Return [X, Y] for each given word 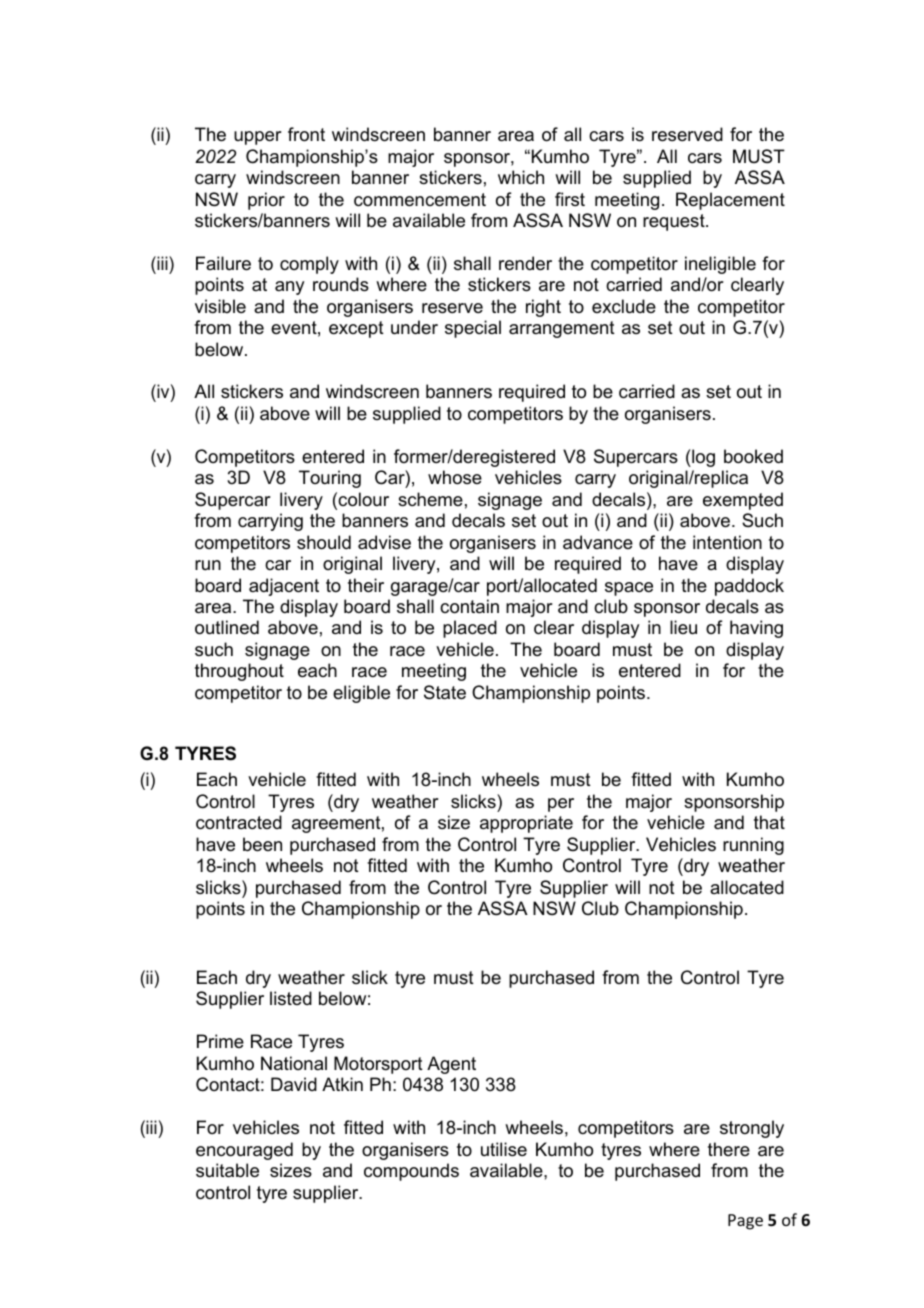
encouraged [244, 1151]
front [306, 134]
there [729, 1149]
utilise [504, 1149]
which [521, 177]
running [753, 846]
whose [455, 477]
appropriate [526, 824]
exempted [743, 501]
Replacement [730, 201]
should [324, 542]
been [262, 844]
